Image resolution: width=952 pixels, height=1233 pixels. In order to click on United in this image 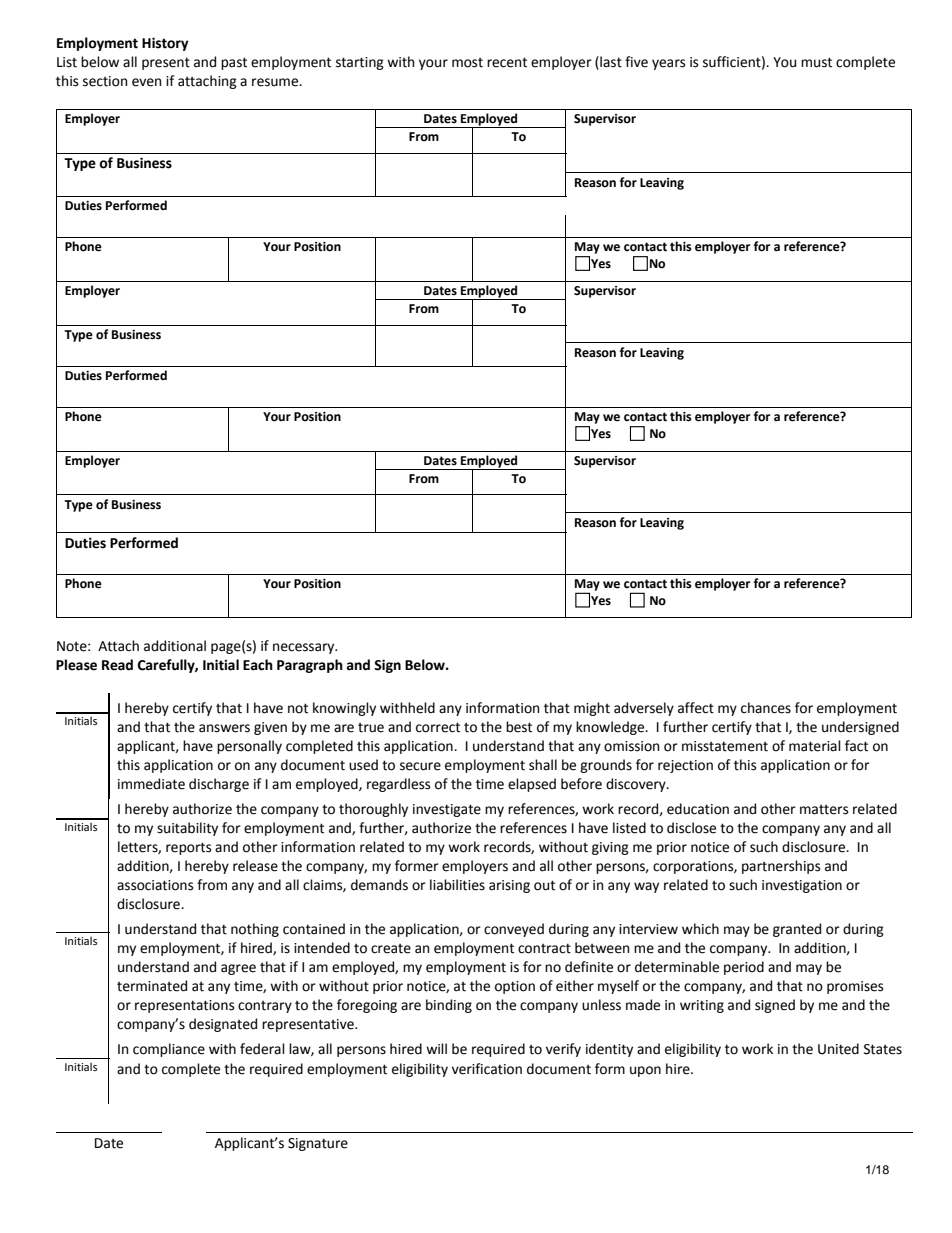, I will do `click(838, 1049)`.
